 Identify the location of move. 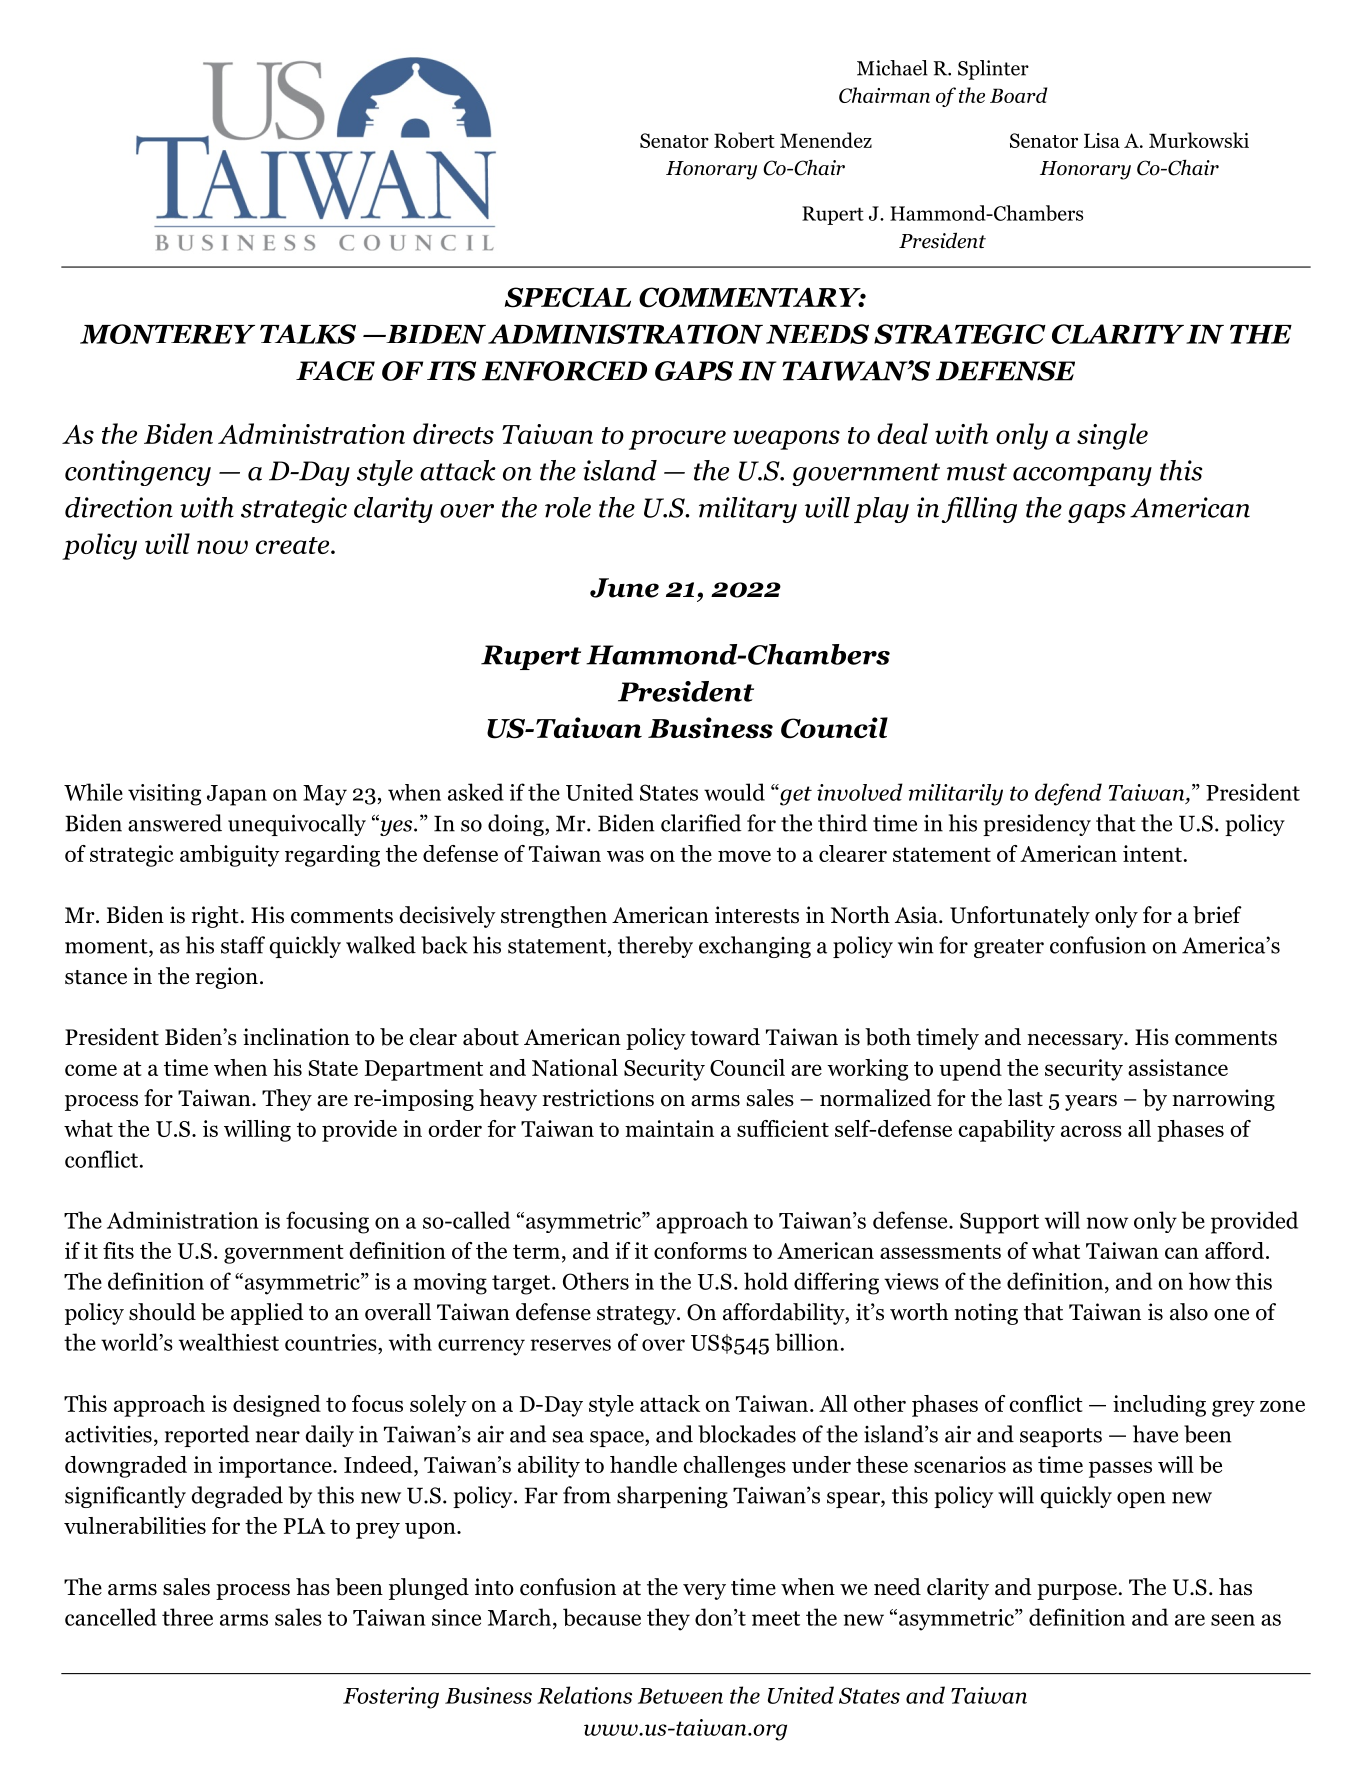
(744, 856).
